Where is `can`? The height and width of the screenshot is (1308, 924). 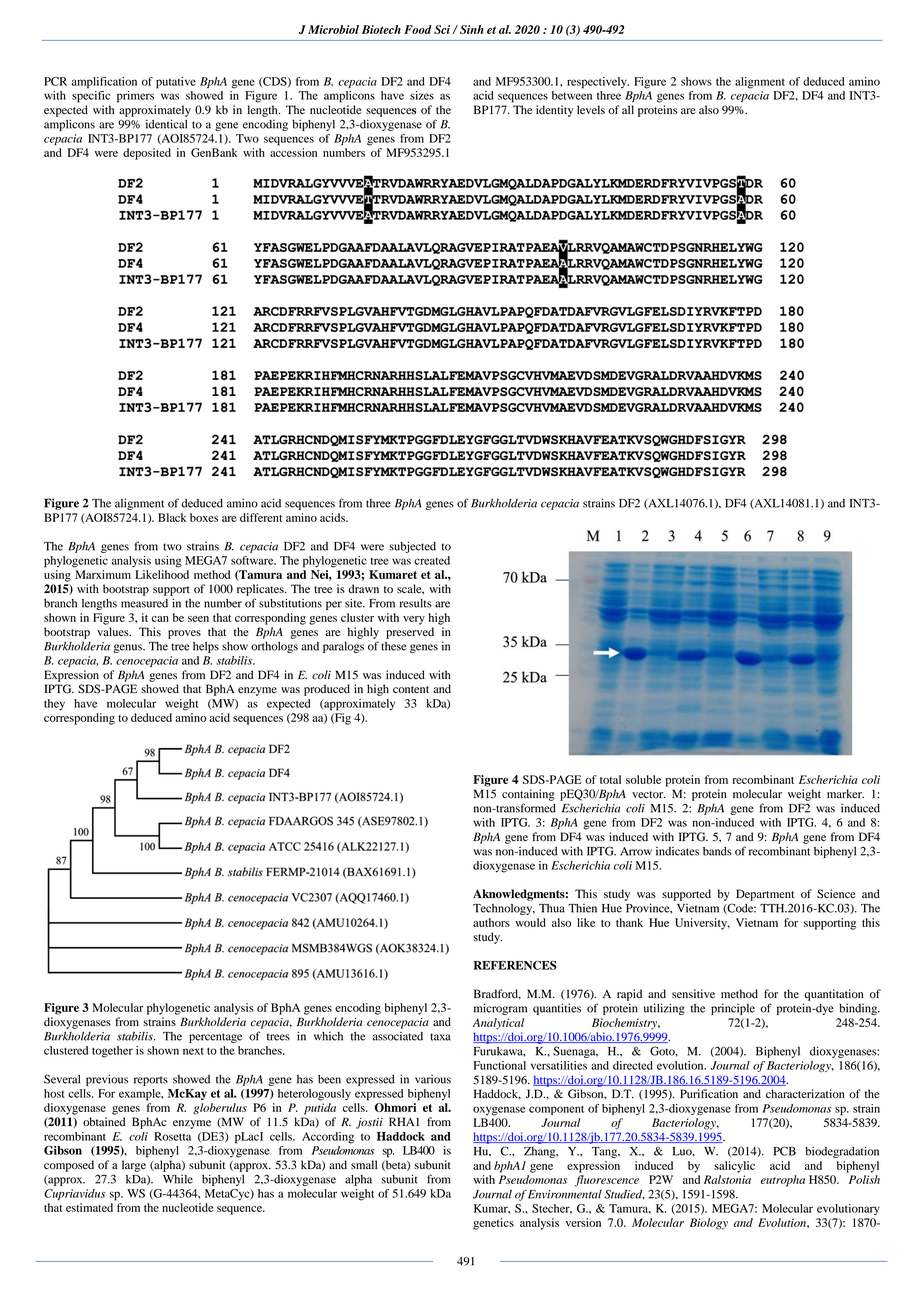 can is located at coordinates (160, 619).
